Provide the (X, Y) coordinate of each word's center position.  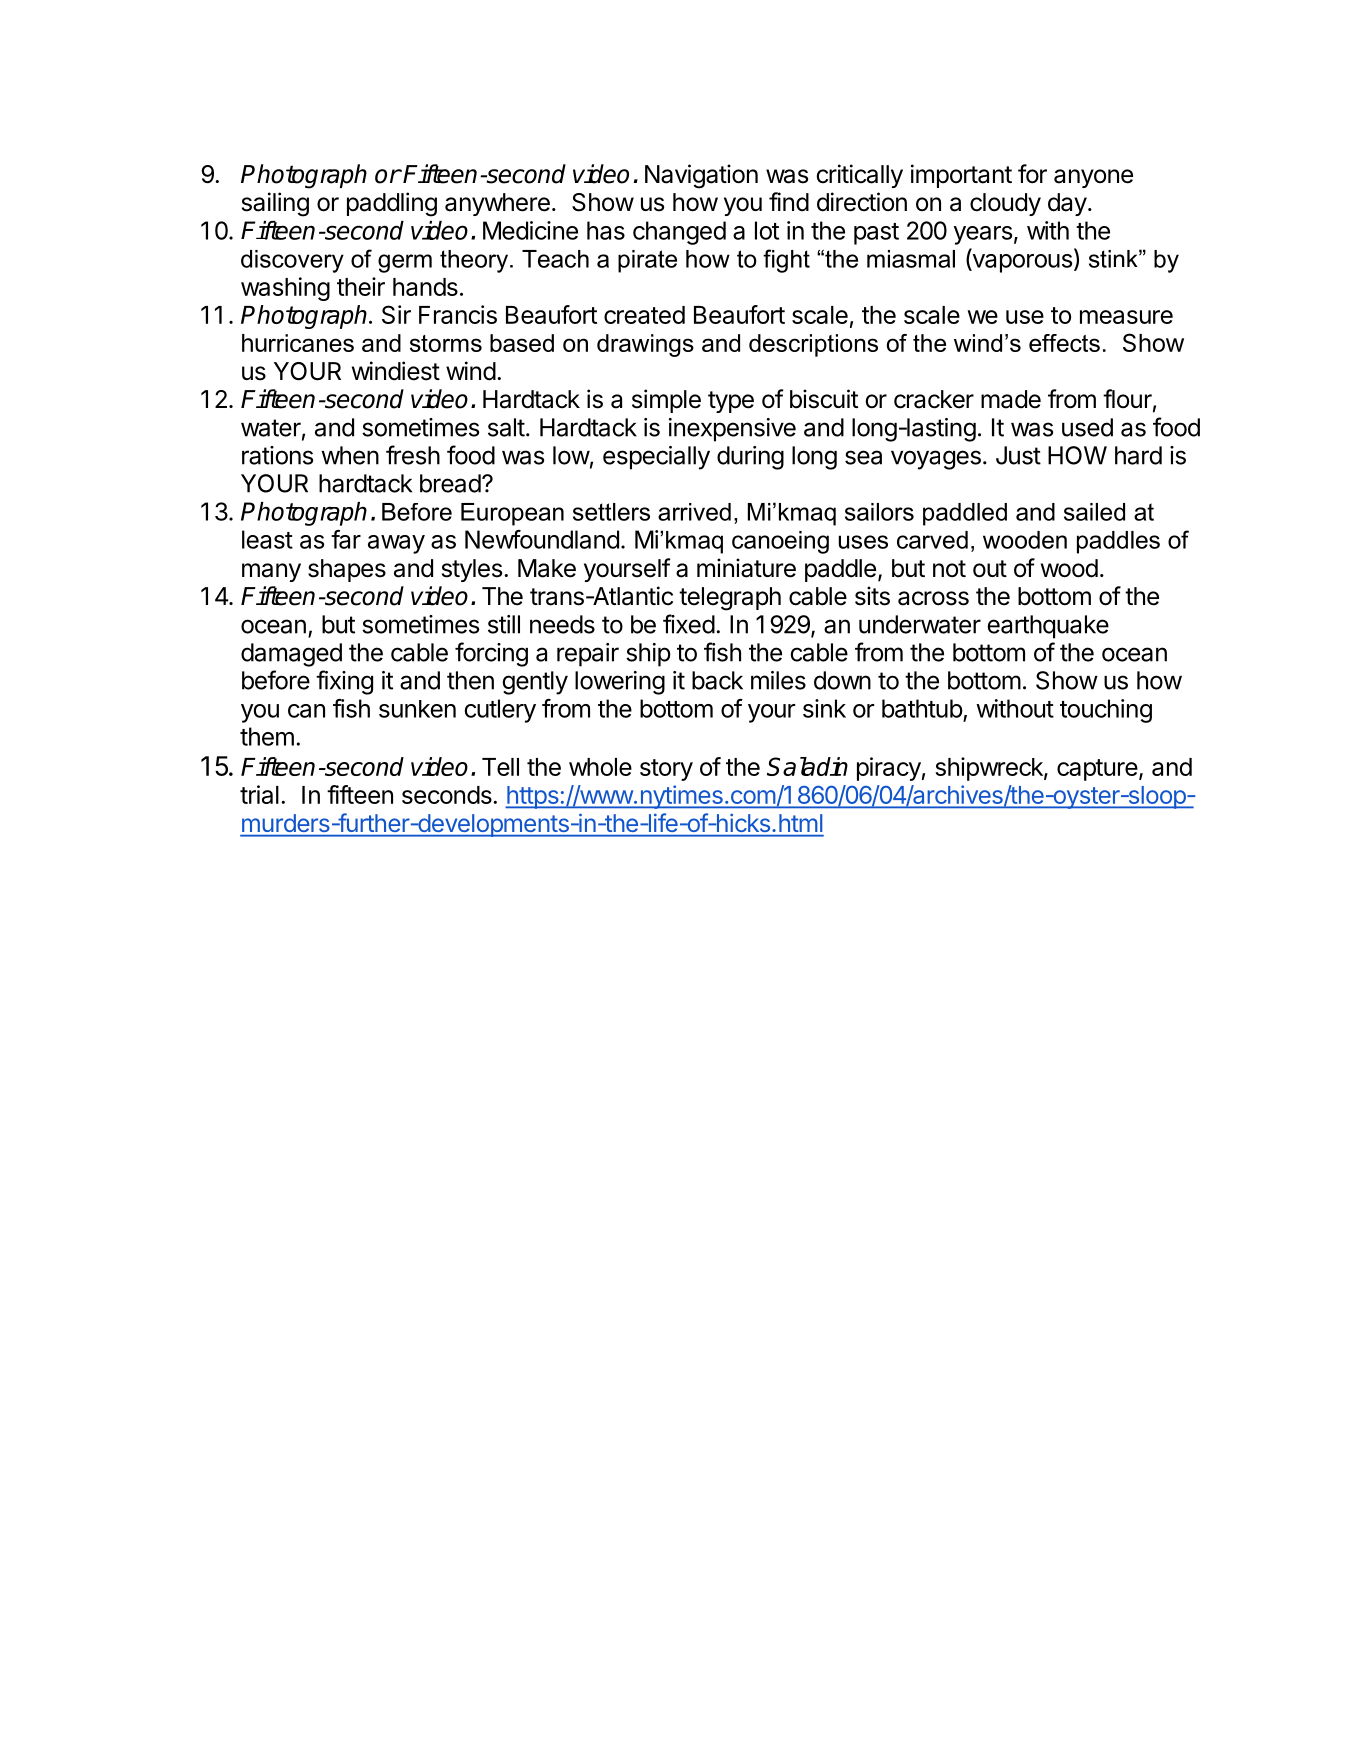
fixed (689, 624)
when (350, 455)
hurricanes (298, 343)
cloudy (1005, 204)
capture (1097, 770)
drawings (645, 345)
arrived (694, 512)
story (666, 770)
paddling (392, 204)
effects (1064, 343)
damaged (291, 655)
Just (1018, 455)
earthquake (1048, 627)
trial (259, 794)
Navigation (701, 176)
